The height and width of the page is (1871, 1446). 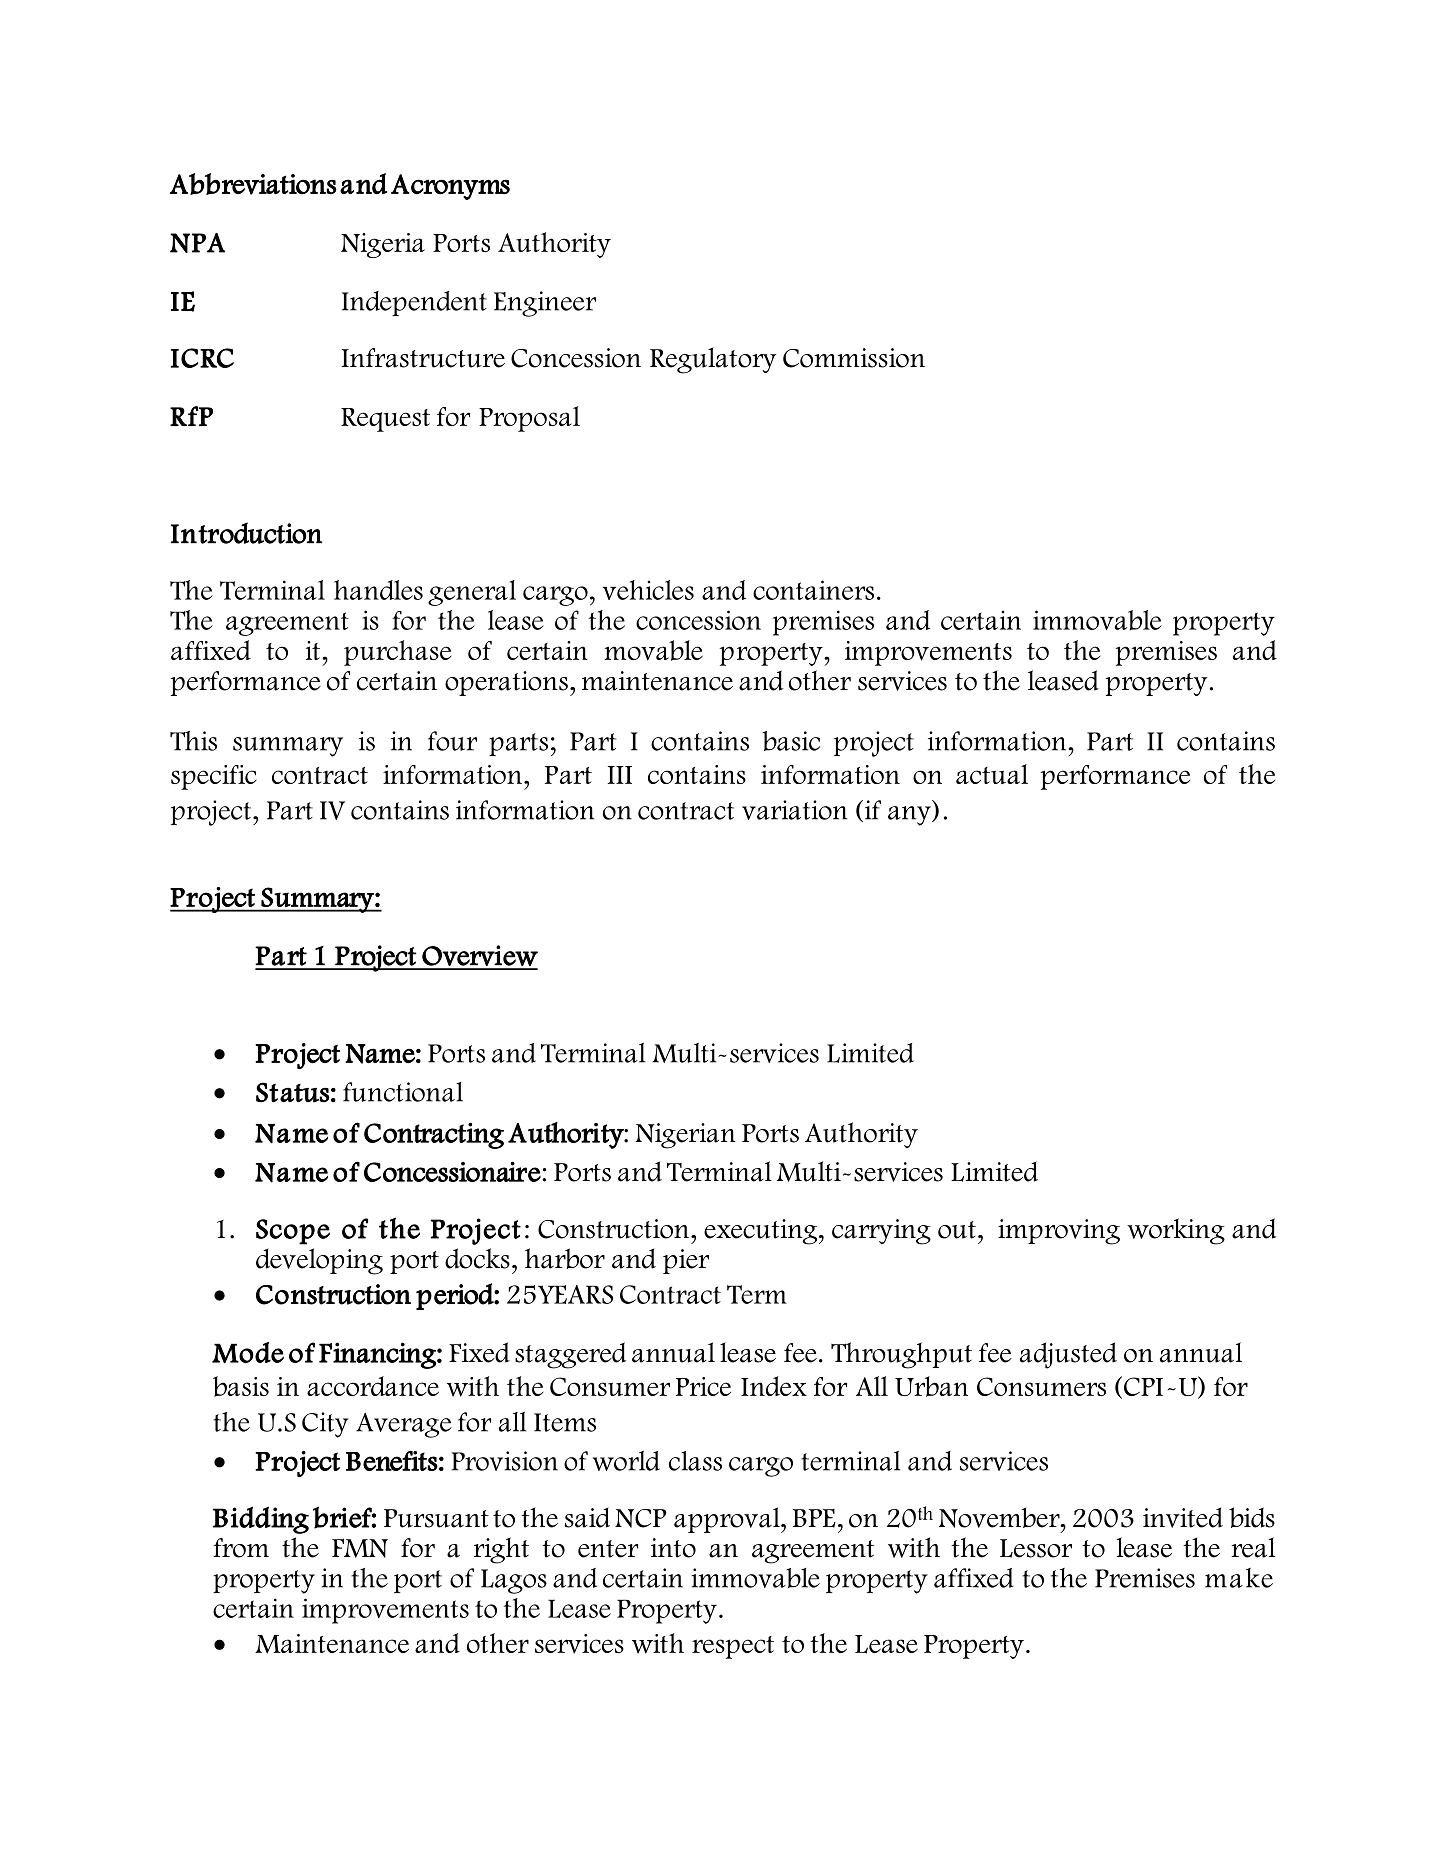 I want to click on respect, so click(x=733, y=1647).
